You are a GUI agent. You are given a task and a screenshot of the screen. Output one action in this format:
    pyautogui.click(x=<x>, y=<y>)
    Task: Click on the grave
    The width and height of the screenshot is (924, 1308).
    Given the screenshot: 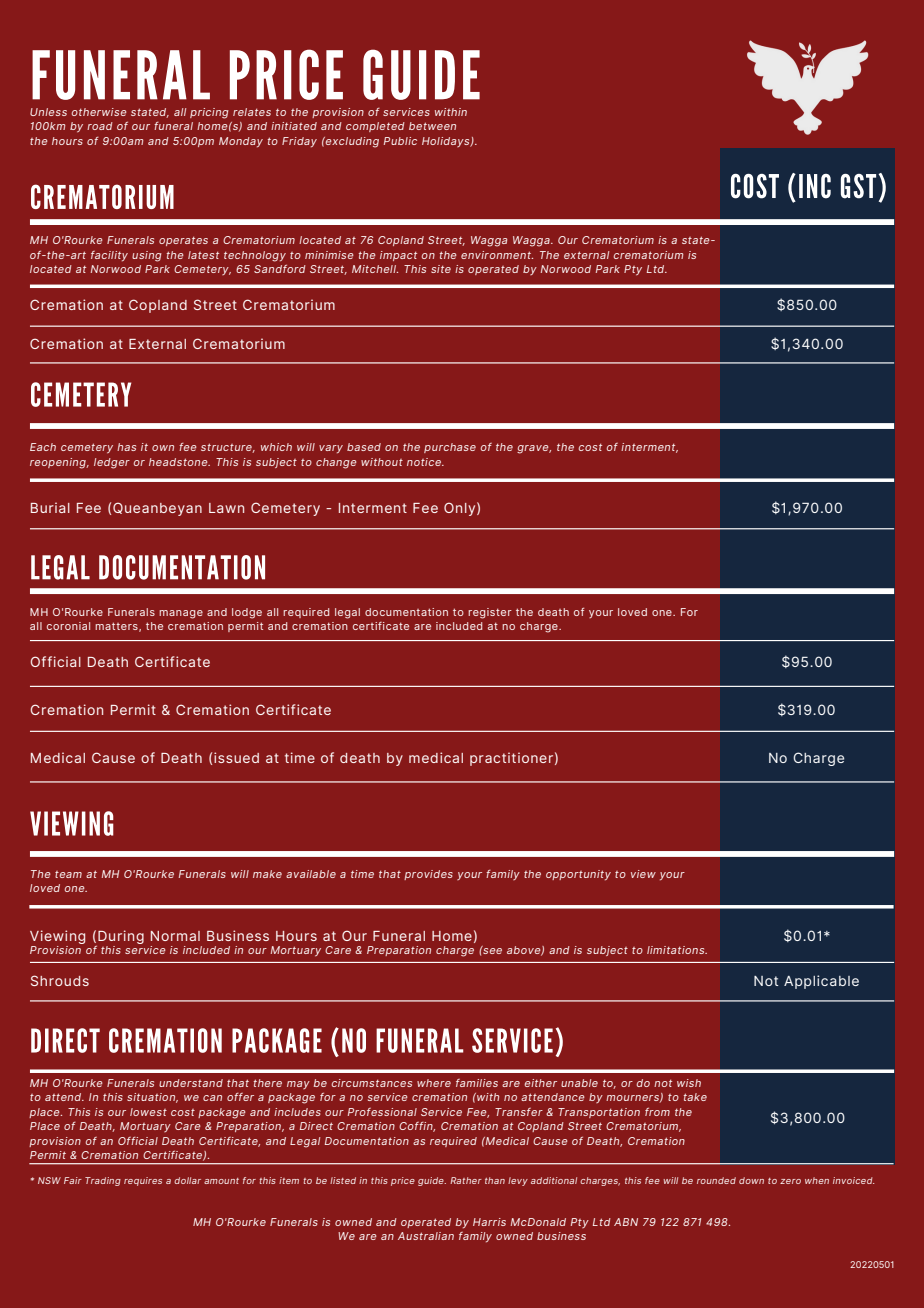 What is the action you would take?
    pyautogui.click(x=534, y=449)
